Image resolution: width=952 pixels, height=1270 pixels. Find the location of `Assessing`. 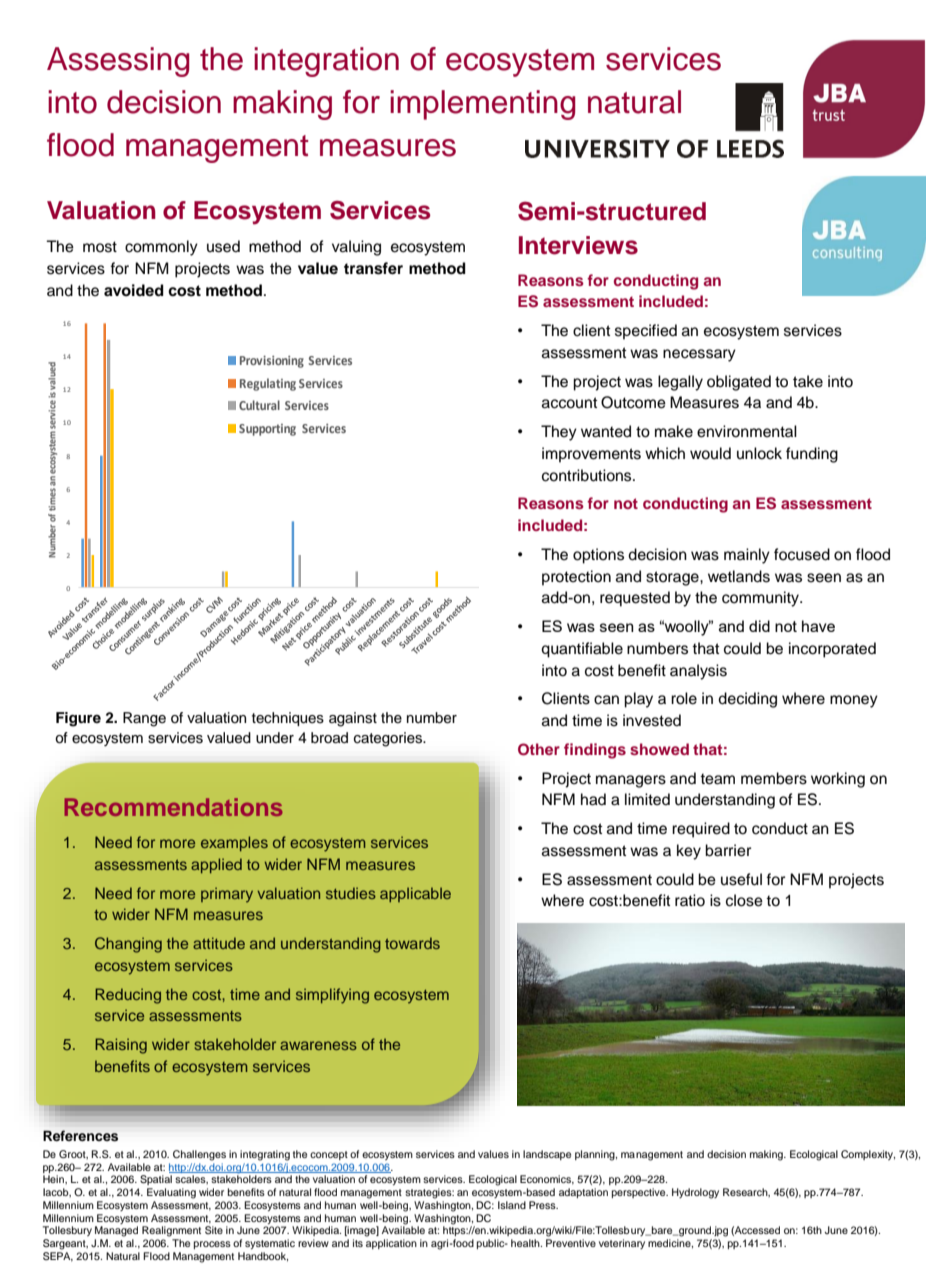

Assessing is located at coordinates (118, 62).
